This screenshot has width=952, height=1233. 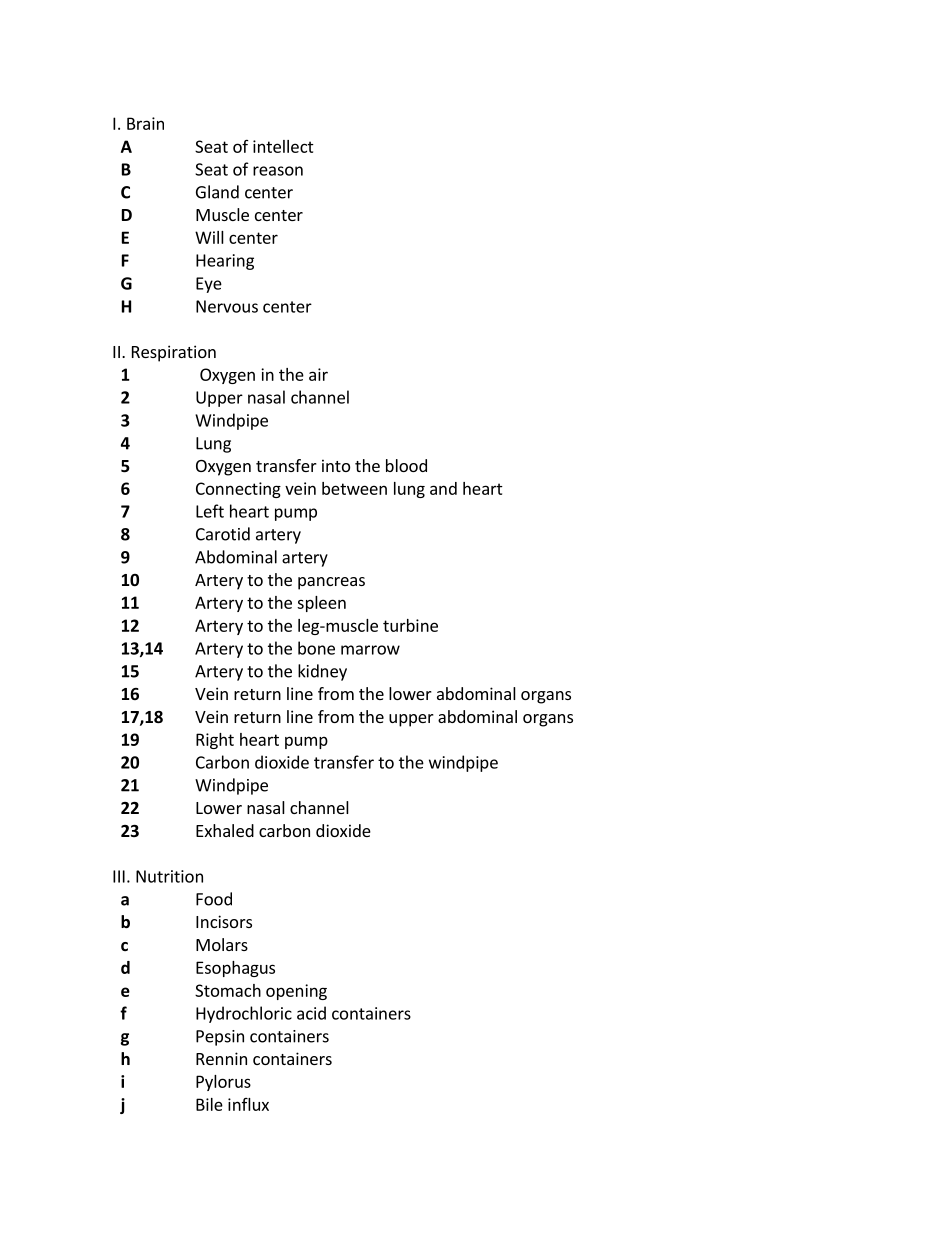 What do you see at coordinates (406, 465) in the screenshot?
I see `blood` at bounding box center [406, 465].
